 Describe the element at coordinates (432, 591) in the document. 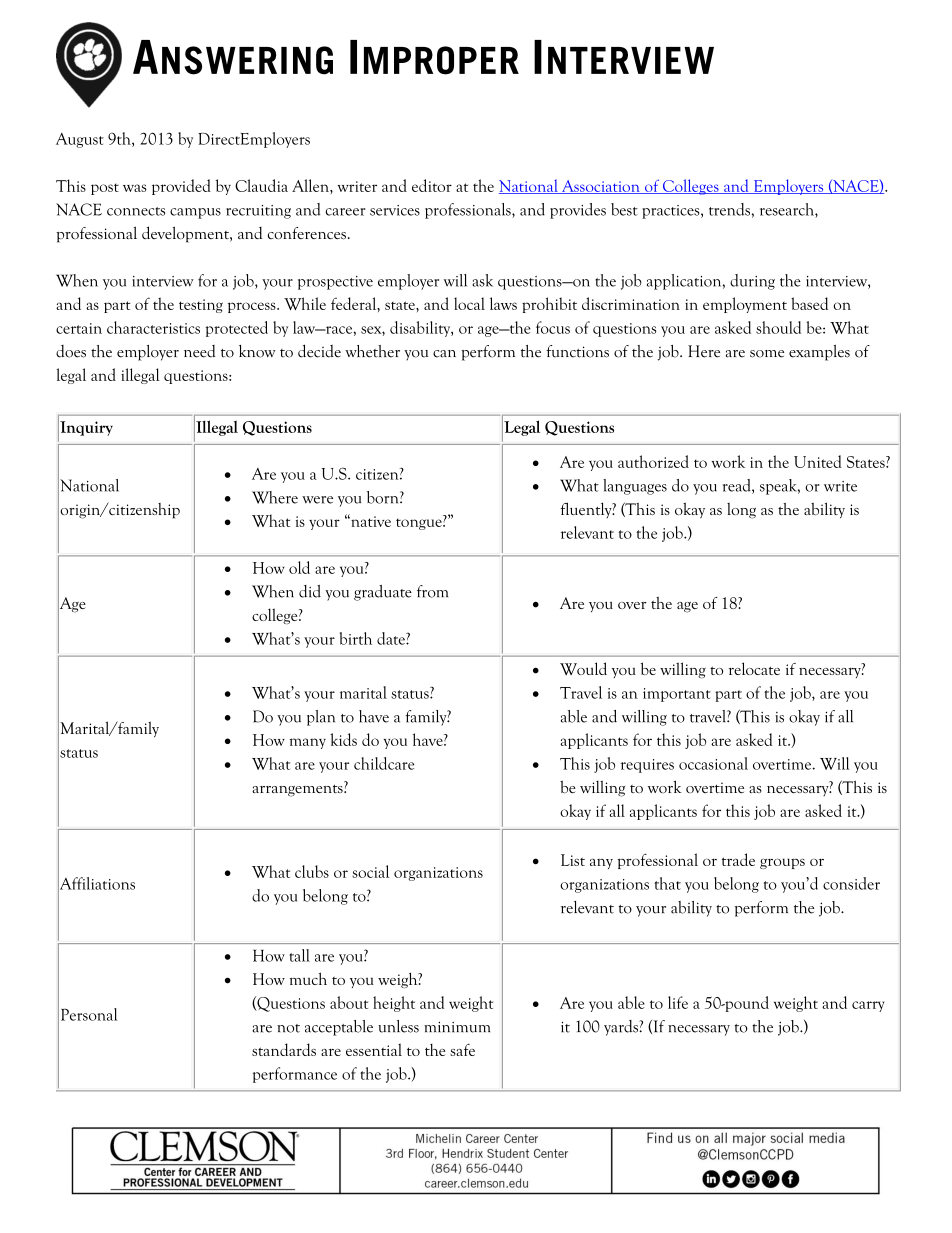

I see `from` at that location.
